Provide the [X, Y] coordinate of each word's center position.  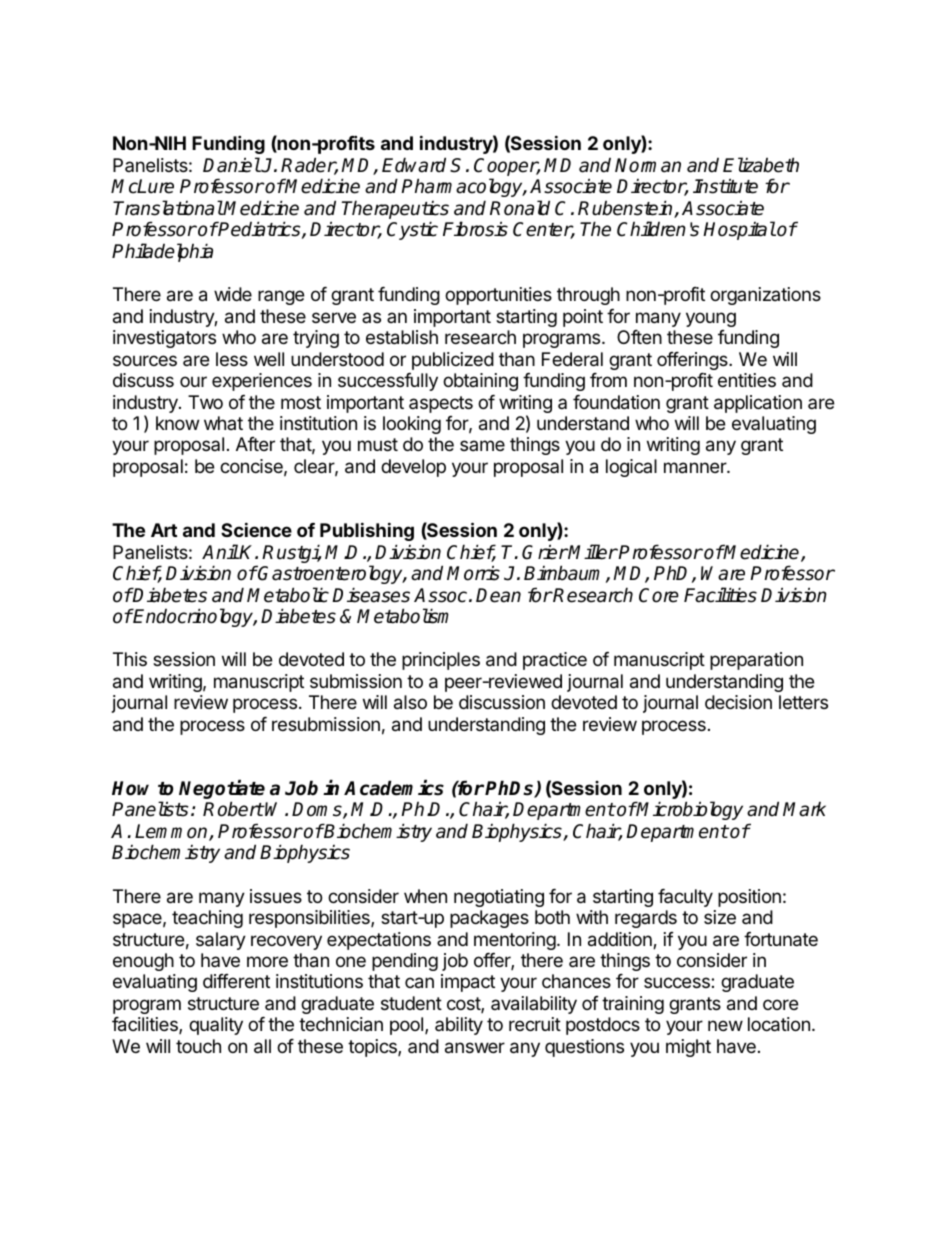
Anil [220, 551]
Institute [725, 186]
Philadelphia [162, 252]
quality [216, 1026]
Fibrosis [475, 229]
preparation [756, 661]
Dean [498, 595]
